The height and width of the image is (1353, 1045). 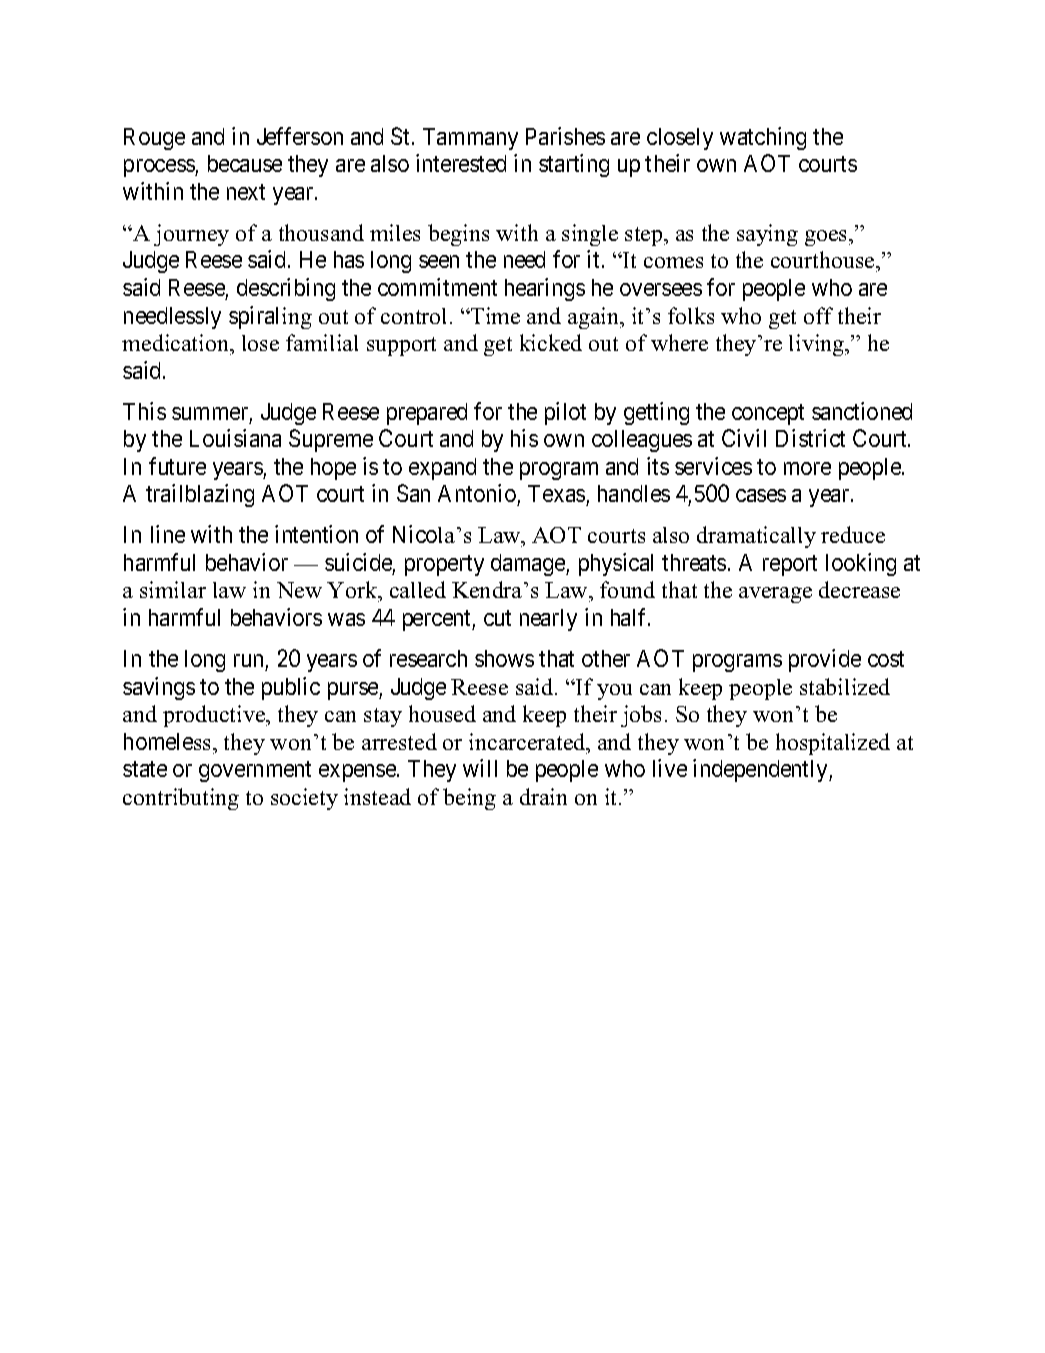 What do you see at coordinates (177, 466) in the image?
I see `future` at bounding box center [177, 466].
